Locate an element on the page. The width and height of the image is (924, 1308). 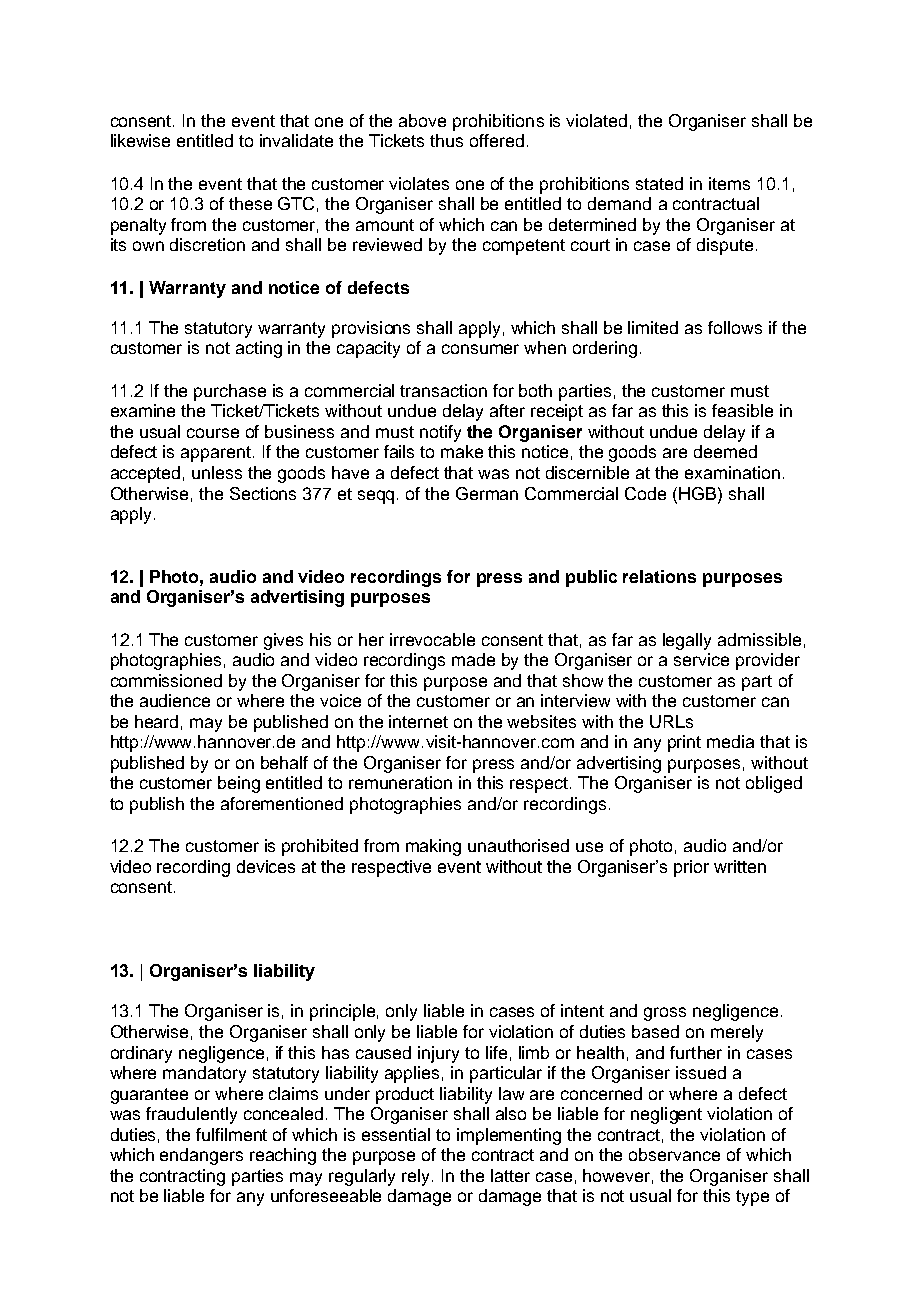
made is located at coordinates (473, 659).
